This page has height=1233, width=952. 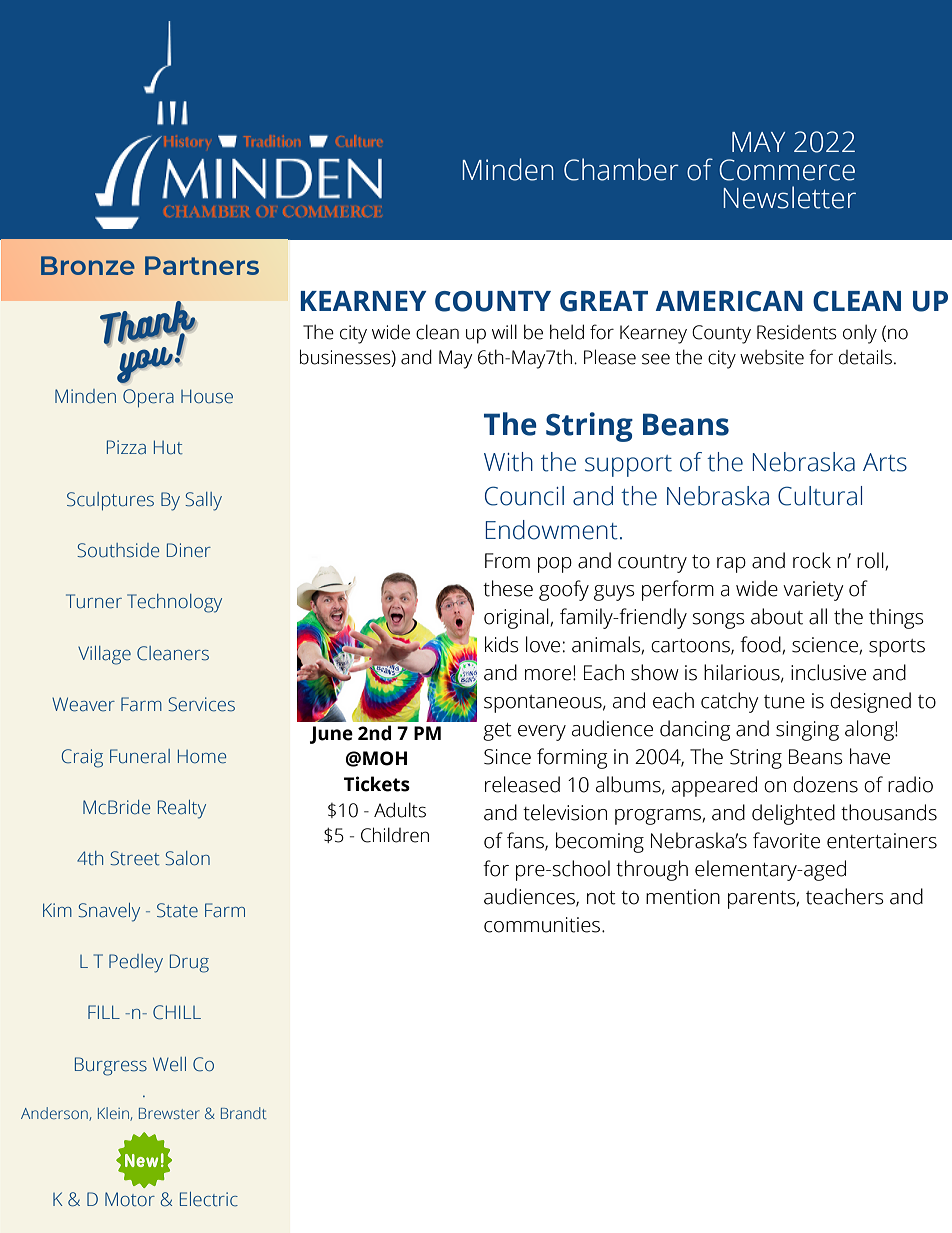 I want to click on Services, so click(x=201, y=704).
